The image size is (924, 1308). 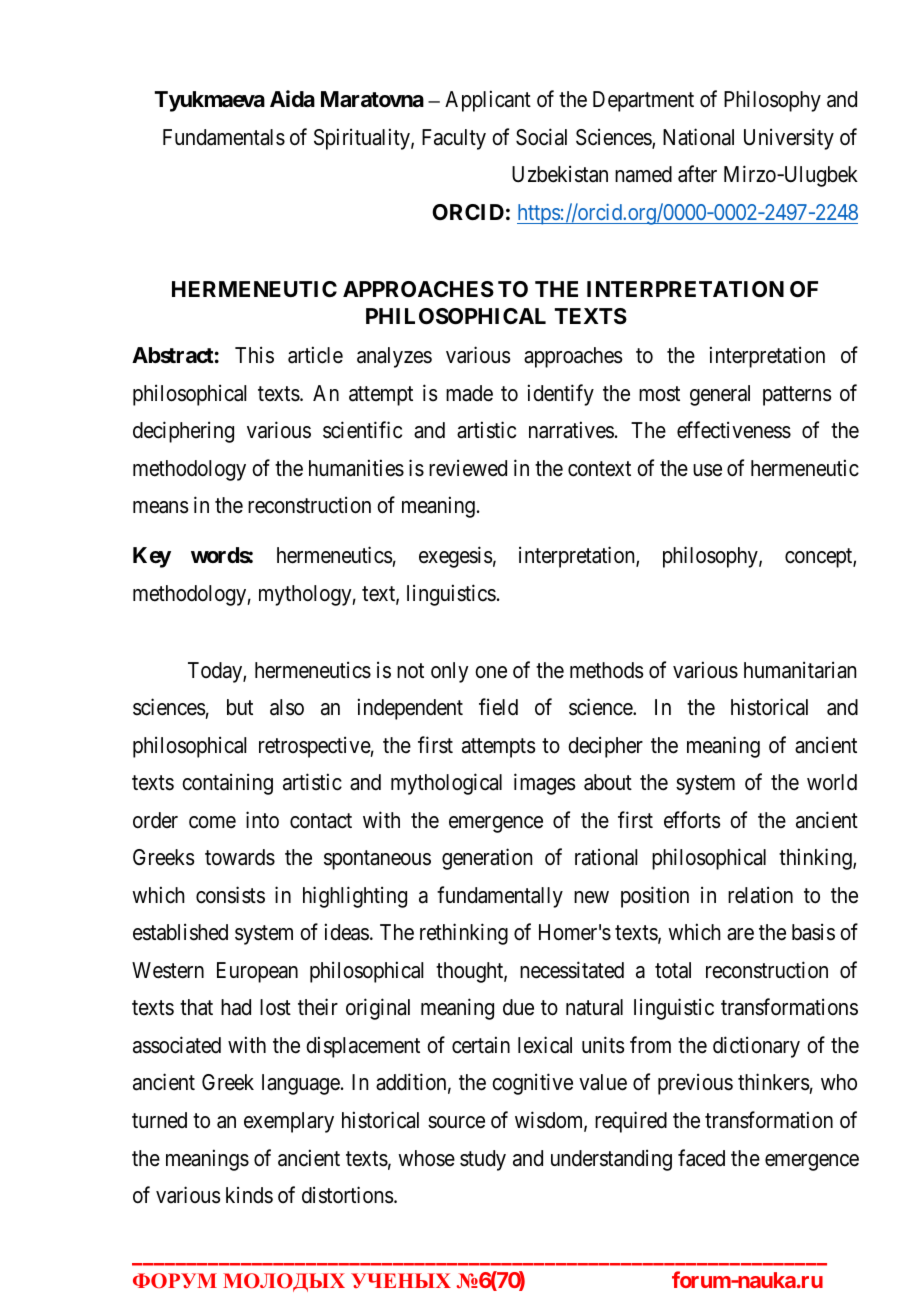 I want to click on humanitarian, so click(x=800, y=670).
